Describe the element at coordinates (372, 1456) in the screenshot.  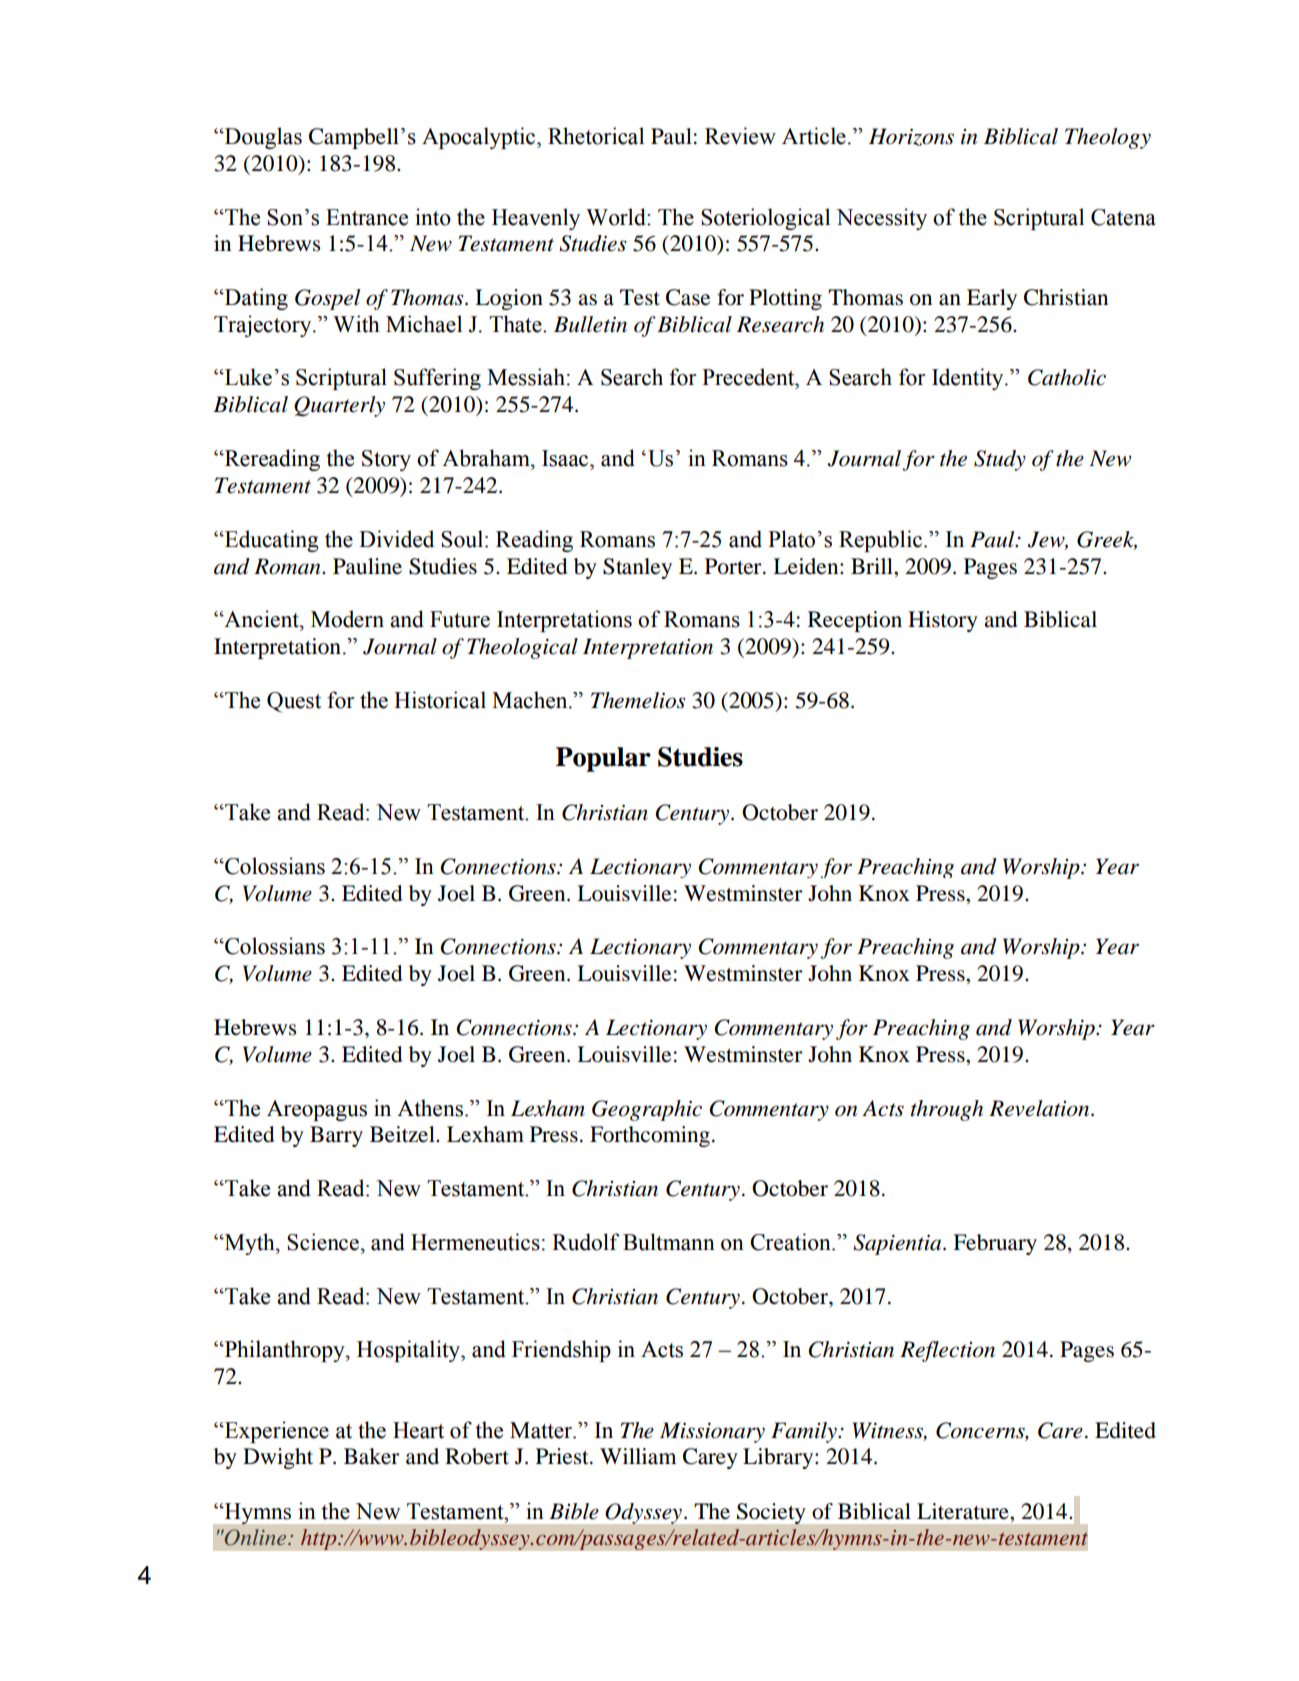
I see `Baker` at that location.
